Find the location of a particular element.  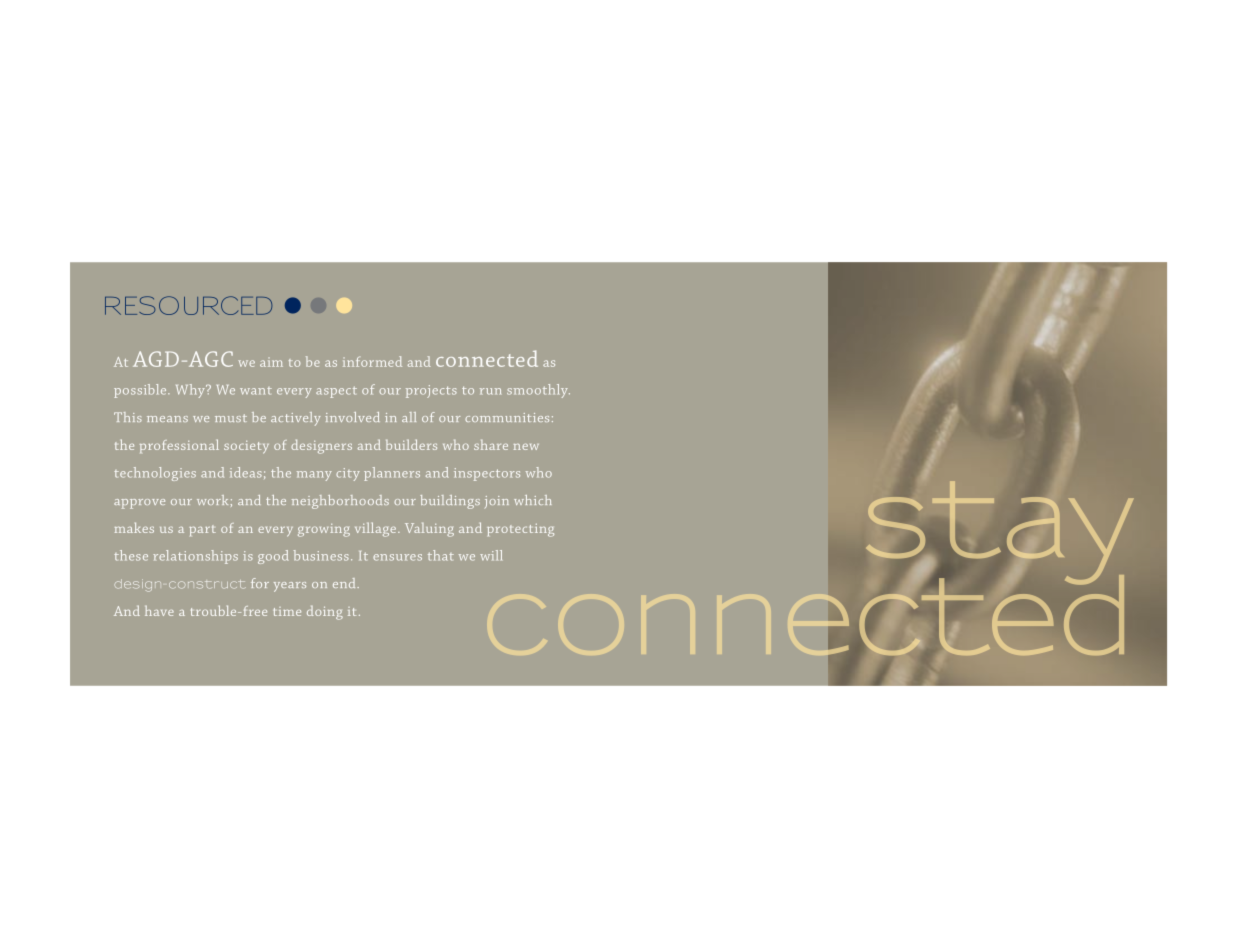

doing is located at coordinates (325, 613).
